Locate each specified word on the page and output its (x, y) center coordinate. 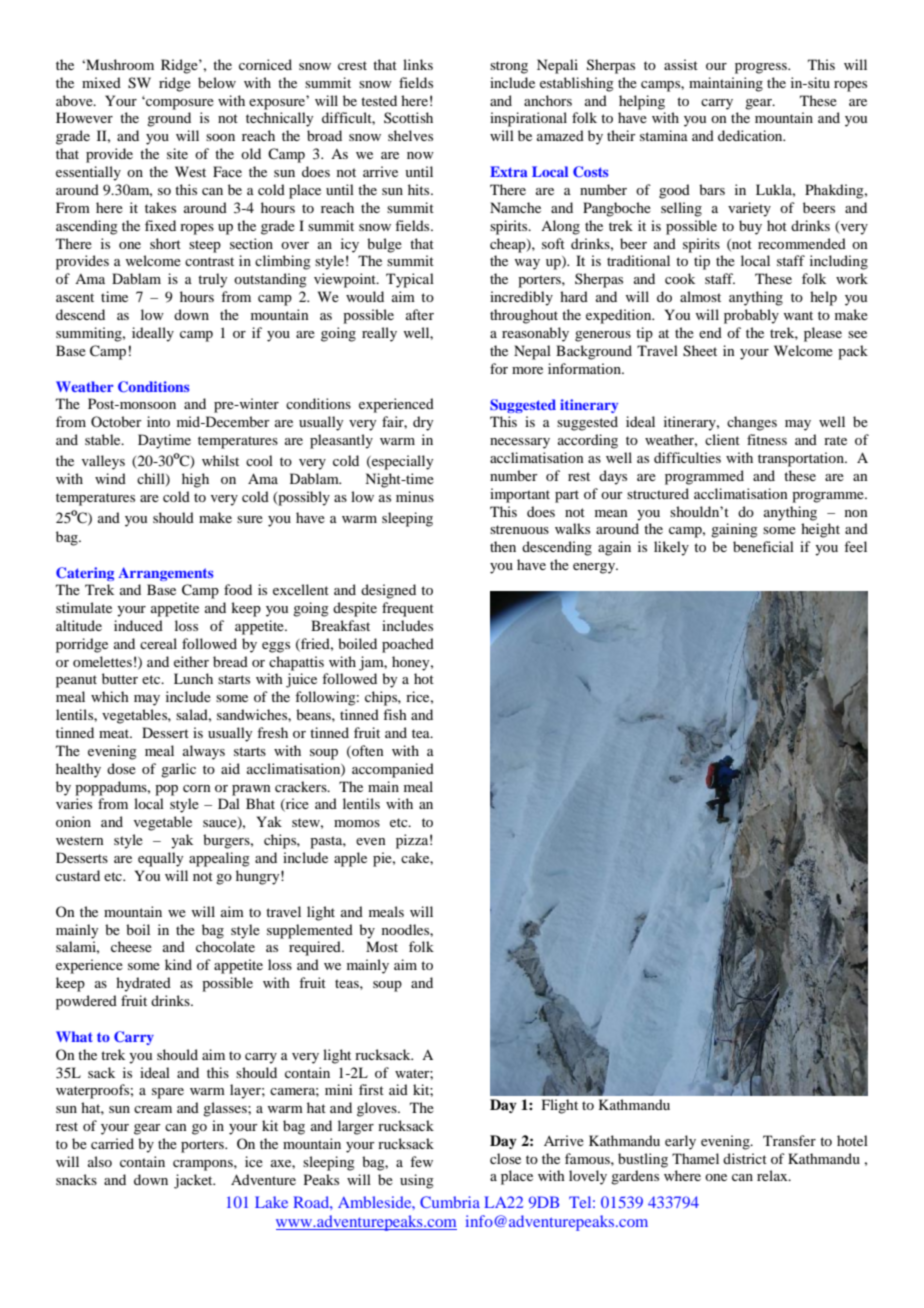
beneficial (763, 546)
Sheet (700, 351)
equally (160, 859)
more (527, 370)
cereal (158, 643)
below (217, 82)
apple (350, 859)
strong (509, 67)
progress (762, 68)
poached (408, 645)
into (158, 421)
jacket (194, 1181)
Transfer (789, 1140)
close (505, 1158)
